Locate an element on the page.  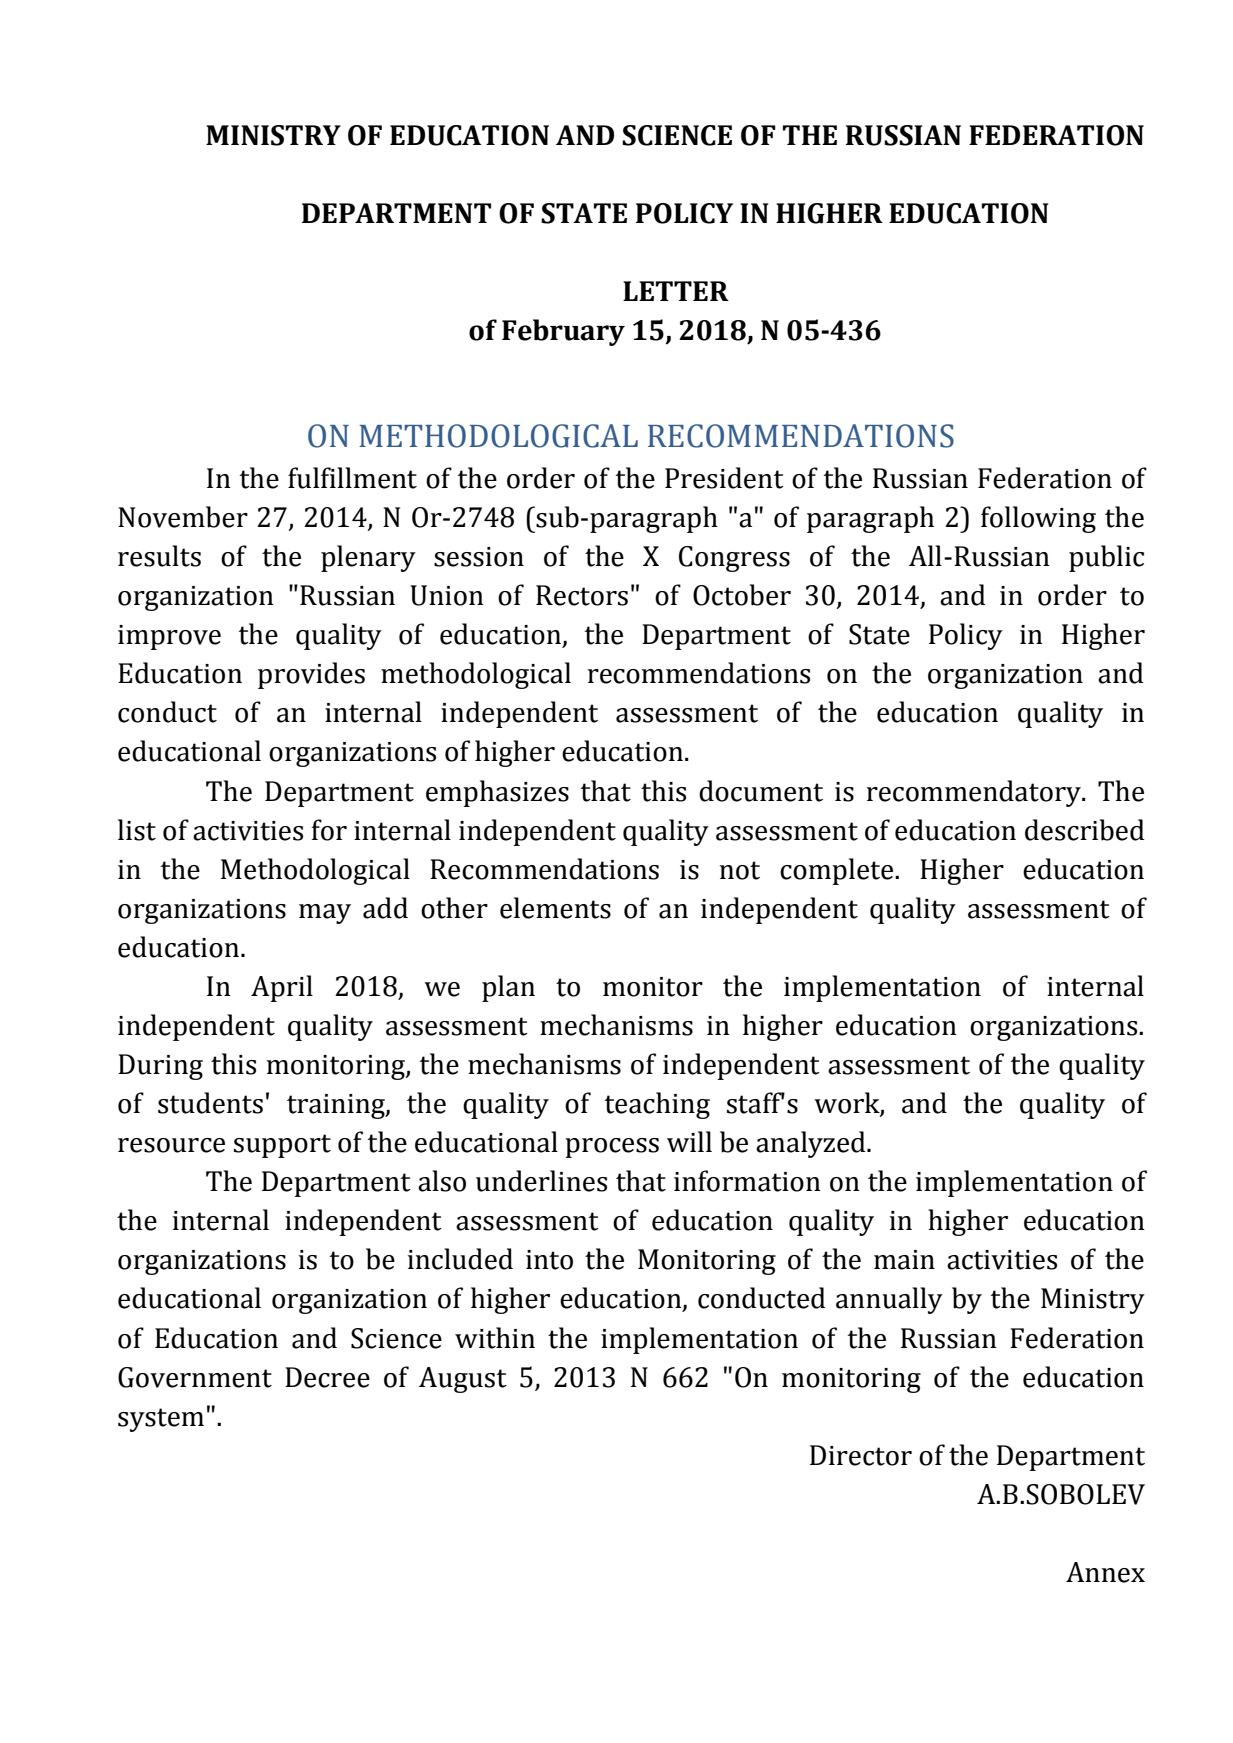
Annex is located at coordinates (1105, 1572).
